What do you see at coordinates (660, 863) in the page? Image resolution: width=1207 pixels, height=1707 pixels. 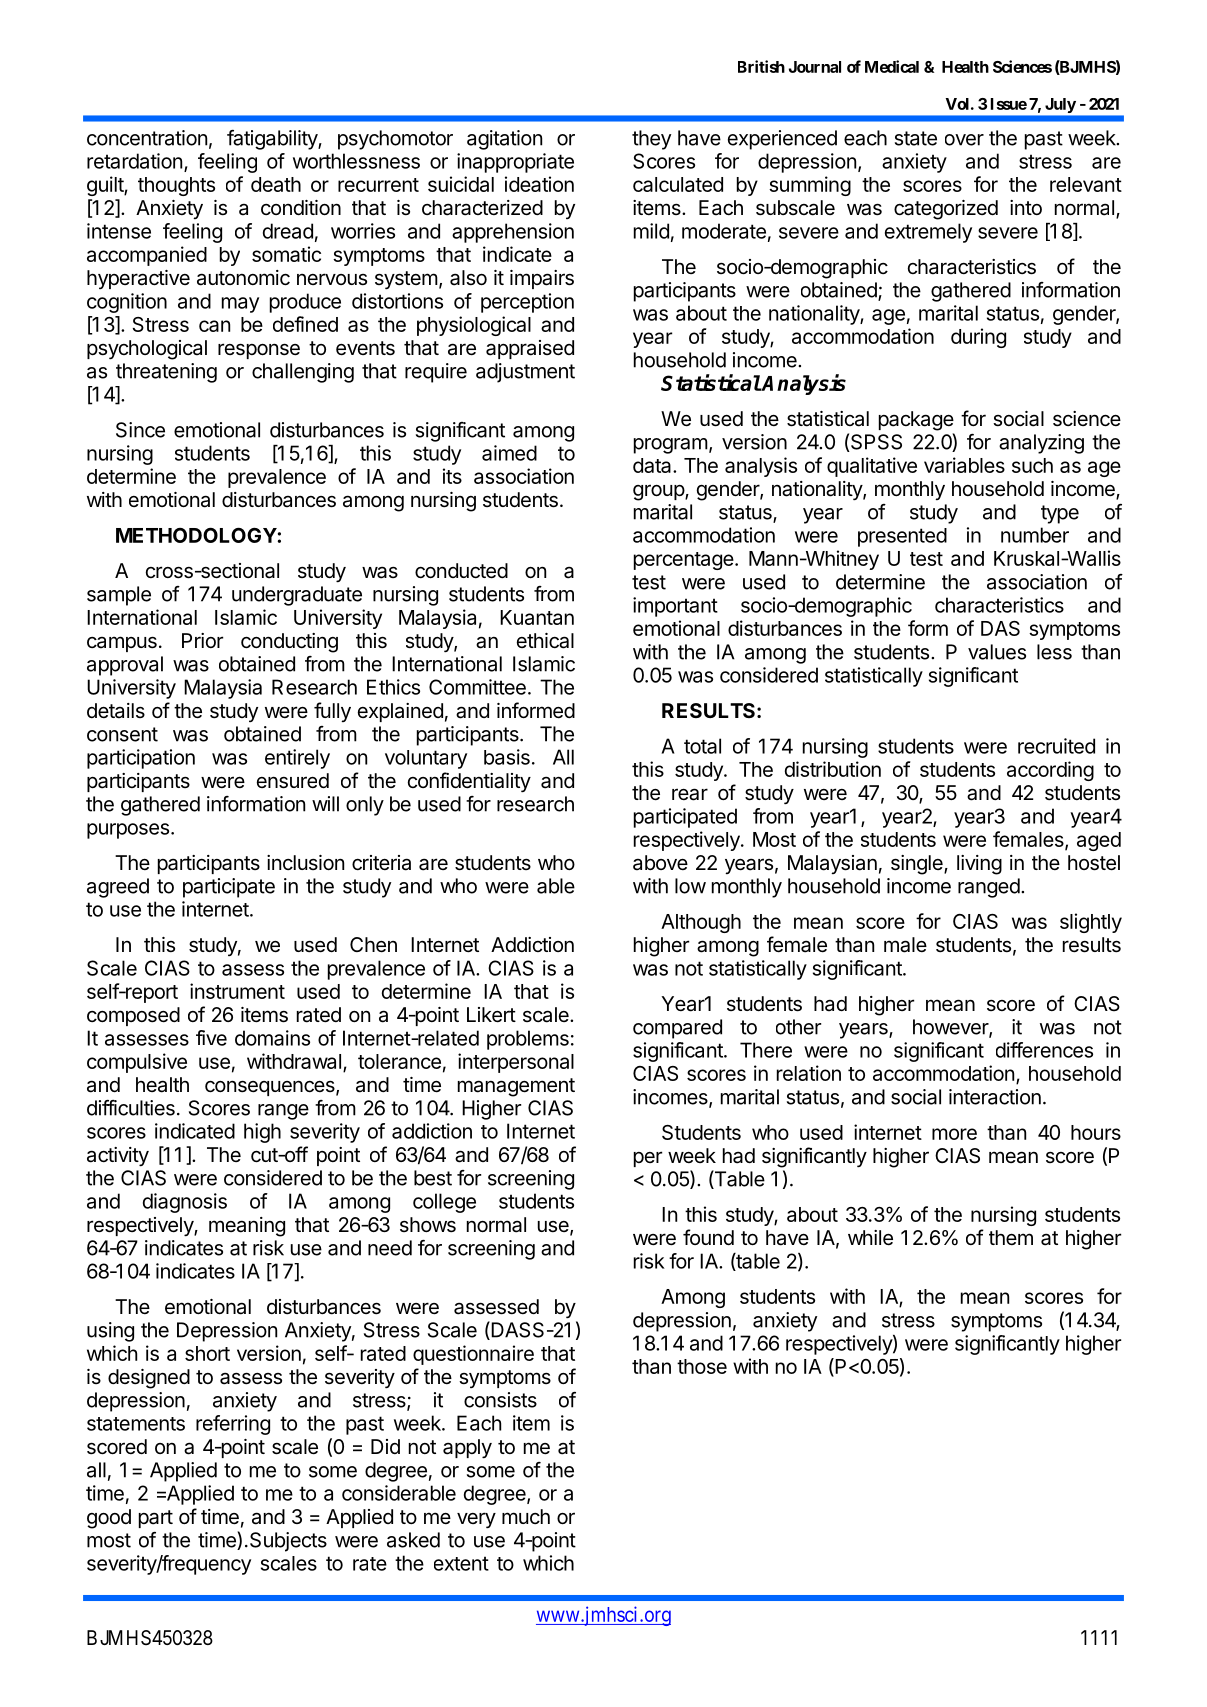 I see `above` at bounding box center [660, 863].
